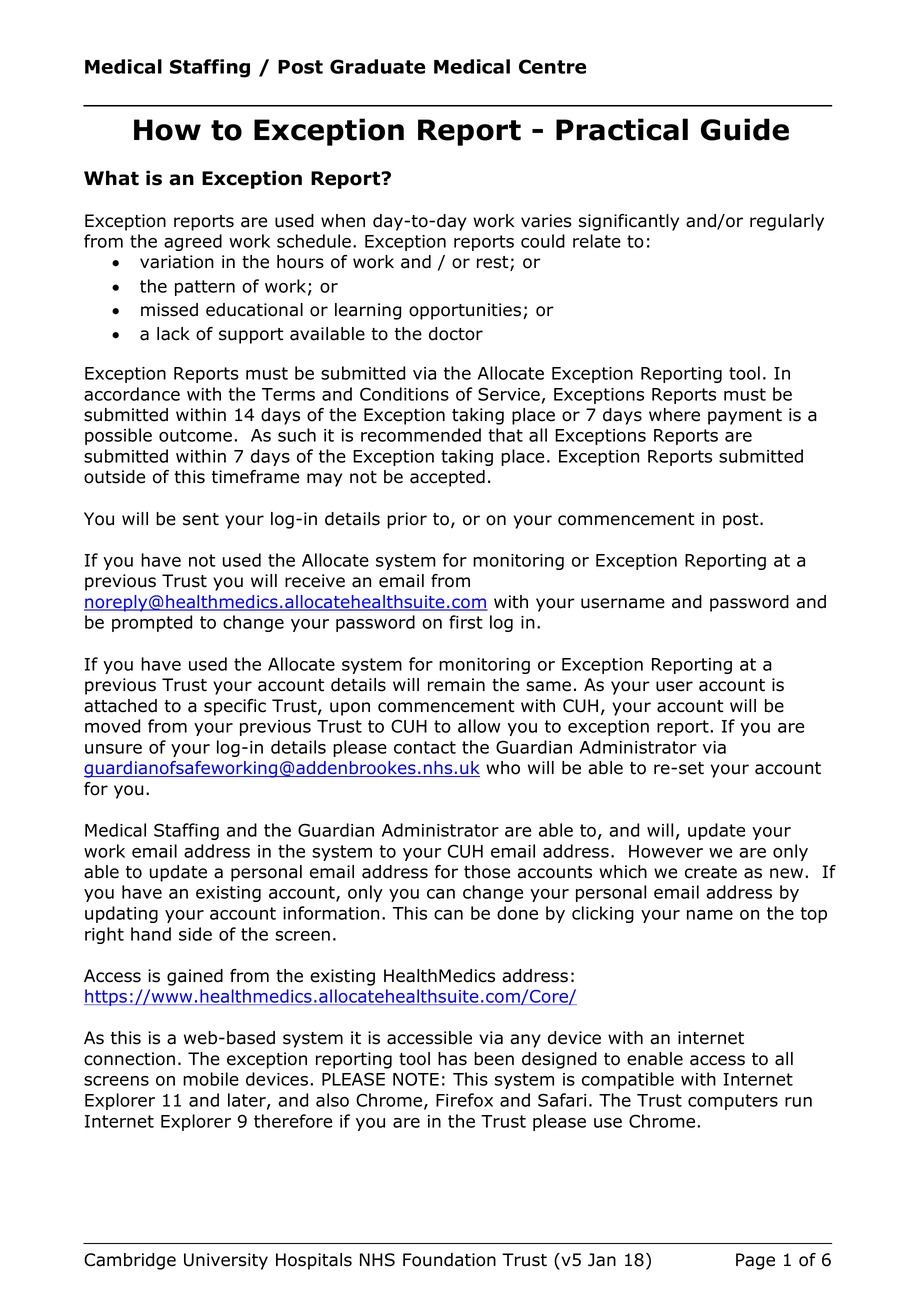  What do you see at coordinates (132, 394) in the screenshot?
I see `accordance` at bounding box center [132, 394].
